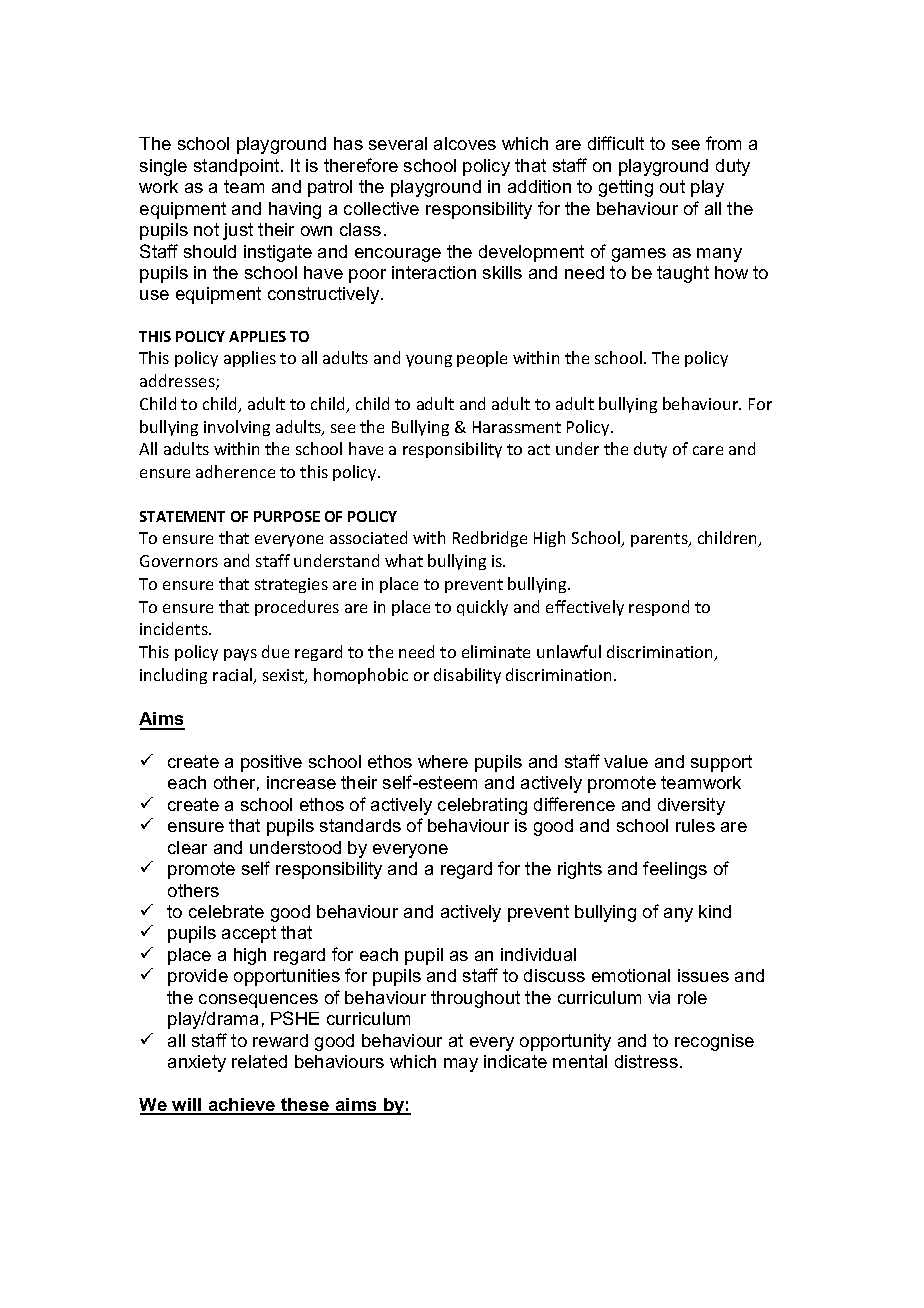  I want to click on distress, so click(646, 1061).
